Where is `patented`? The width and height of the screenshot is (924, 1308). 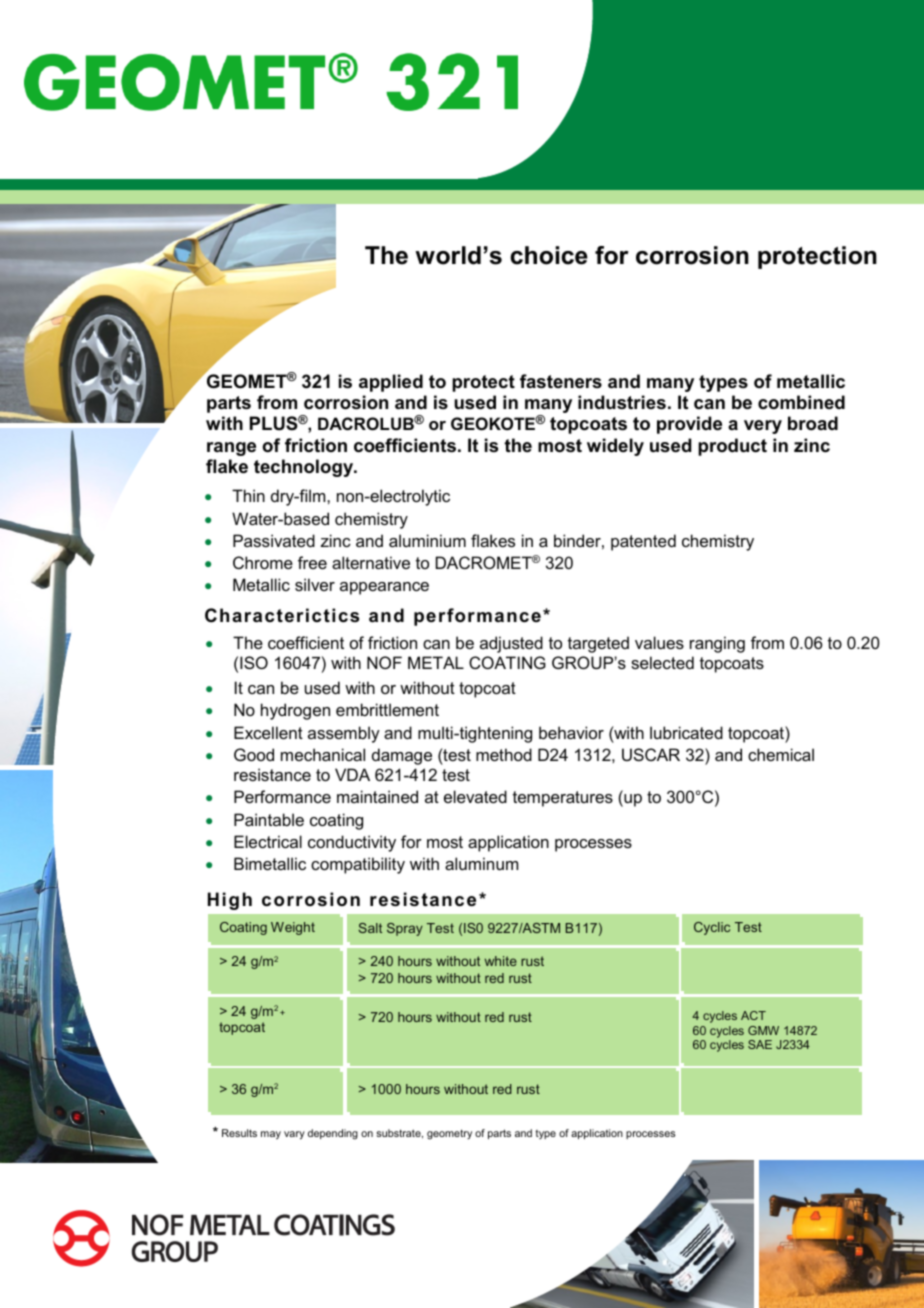 patented is located at coordinates (643, 542).
